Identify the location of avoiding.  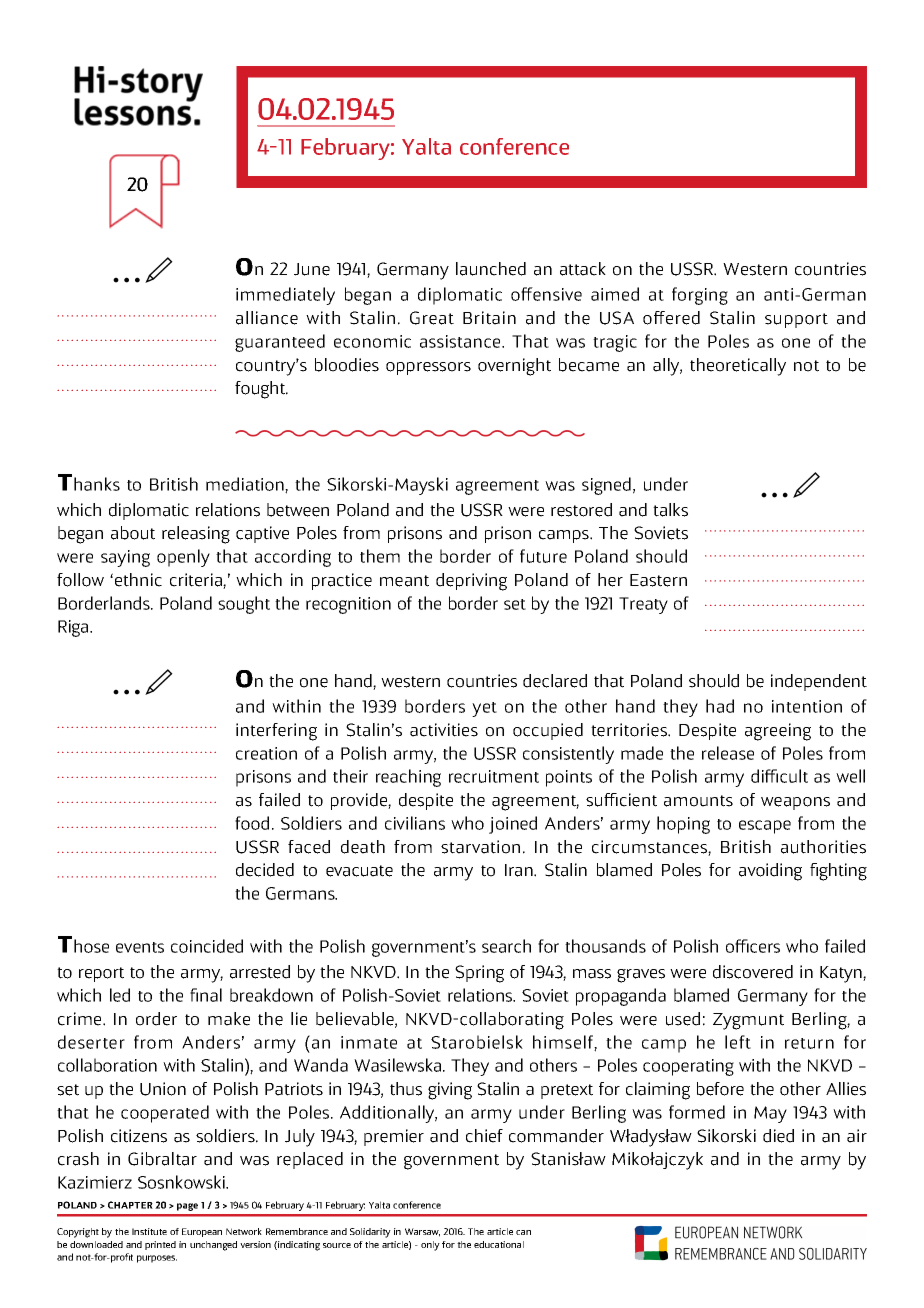
(770, 872).
